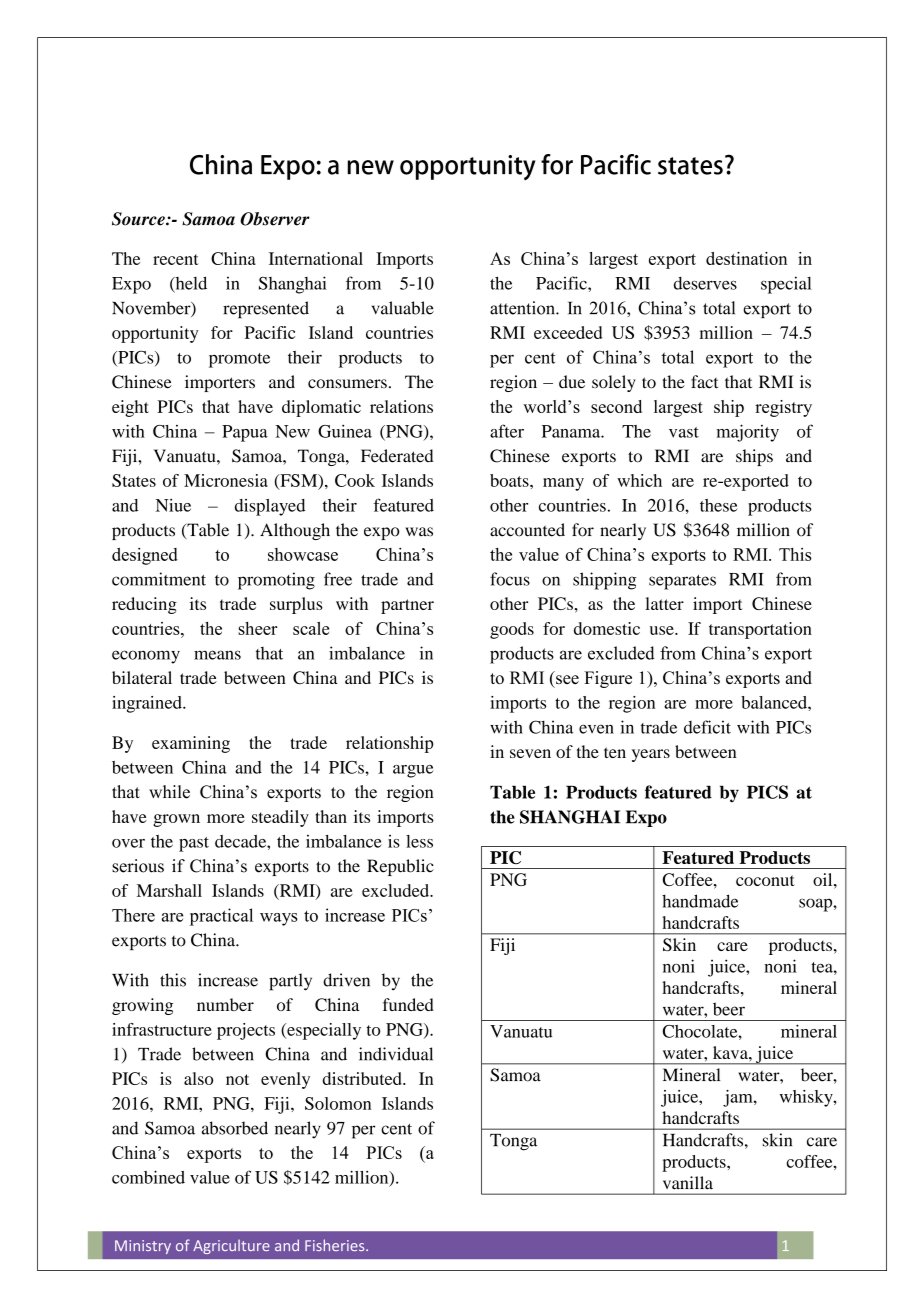 The height and width of the page is (1308, 924). Describe the element at coordinates (275, 219) in the page. I see `Observer` at that location.
